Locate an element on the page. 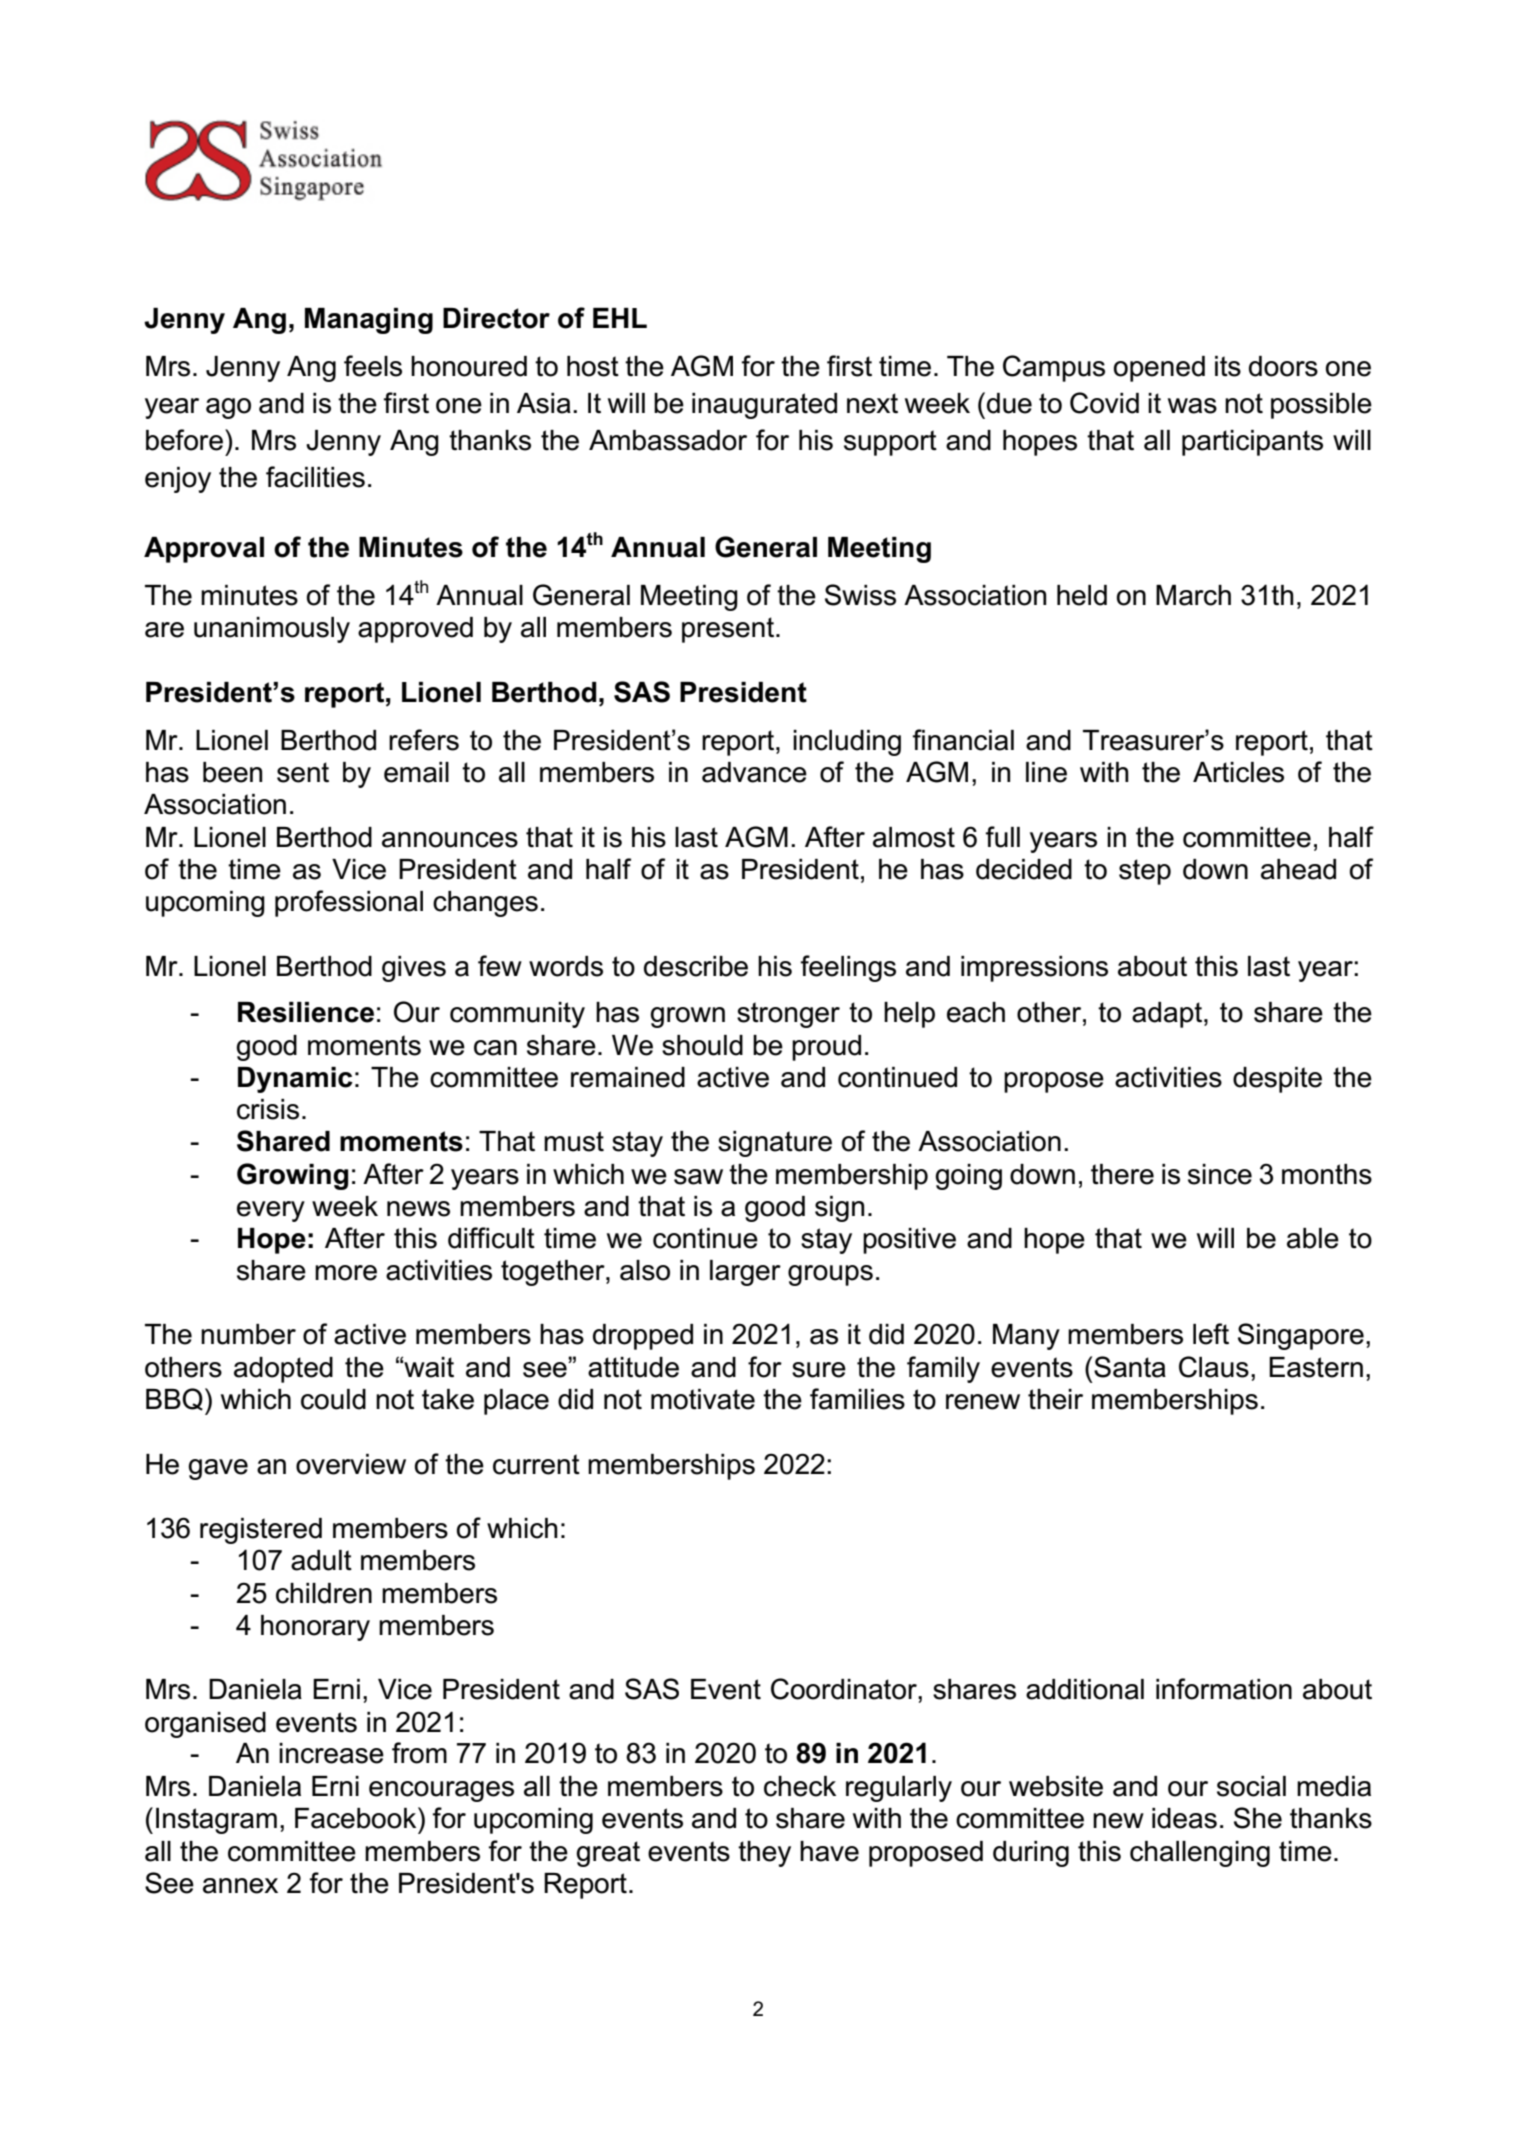 The width and height of the image is (1517, 2146). they is located at coordinates (764, 1854).
